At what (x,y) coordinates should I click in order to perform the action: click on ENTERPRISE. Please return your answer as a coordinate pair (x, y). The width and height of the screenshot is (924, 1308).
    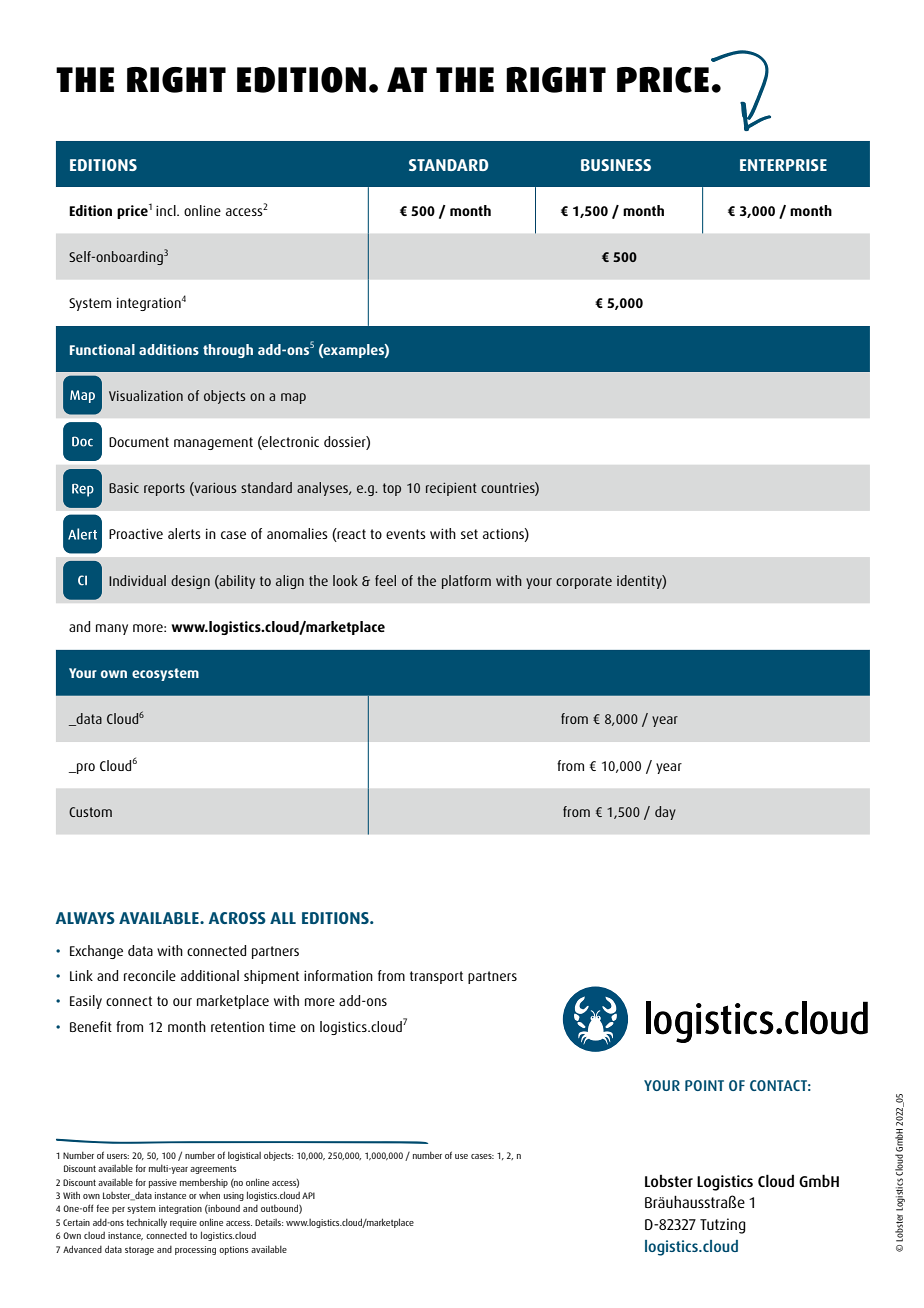
    Looking at the image, I should click on (783, 165).
